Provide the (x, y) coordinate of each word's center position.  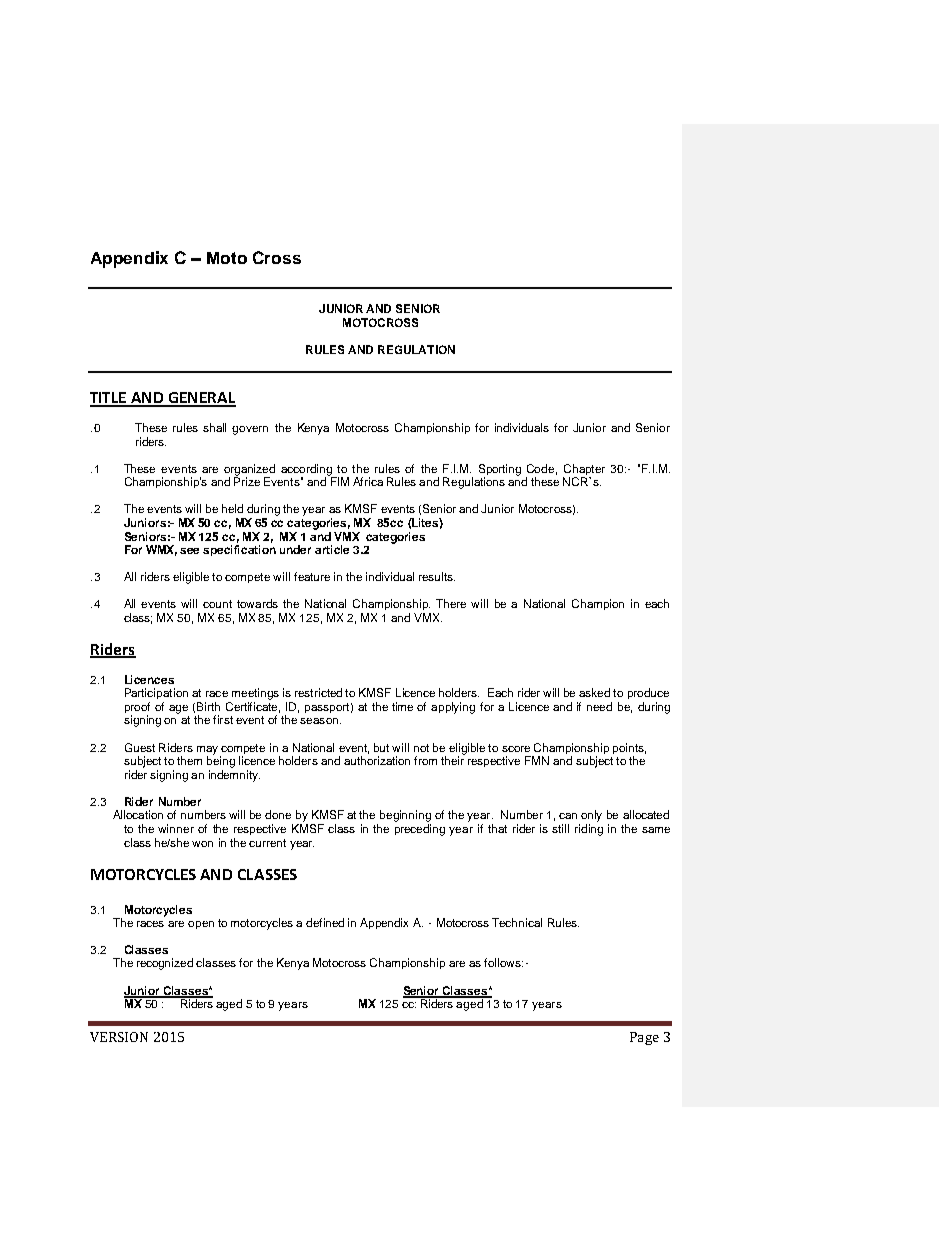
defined (325, 922)
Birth (208, 706)
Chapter (584, 471)
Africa (368, 481)
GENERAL (201, 399)
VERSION (119, 1037)
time (402, 706)
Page (644, 1038)
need (599, 706)
